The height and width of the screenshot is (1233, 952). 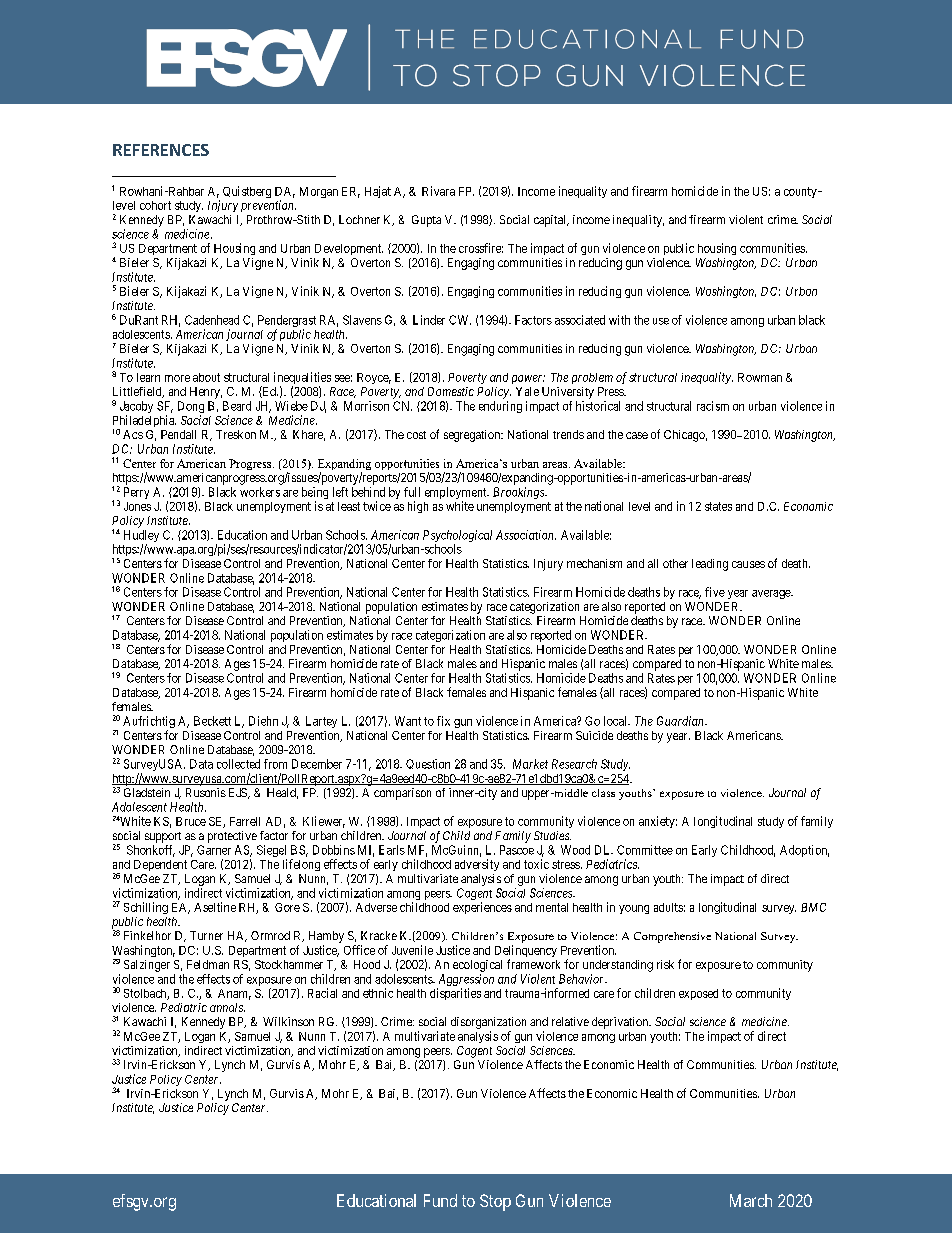 What do you see at coordinates (191, 408) in the screenshot?
I see `Dong` at bounding box center [191, 408].
